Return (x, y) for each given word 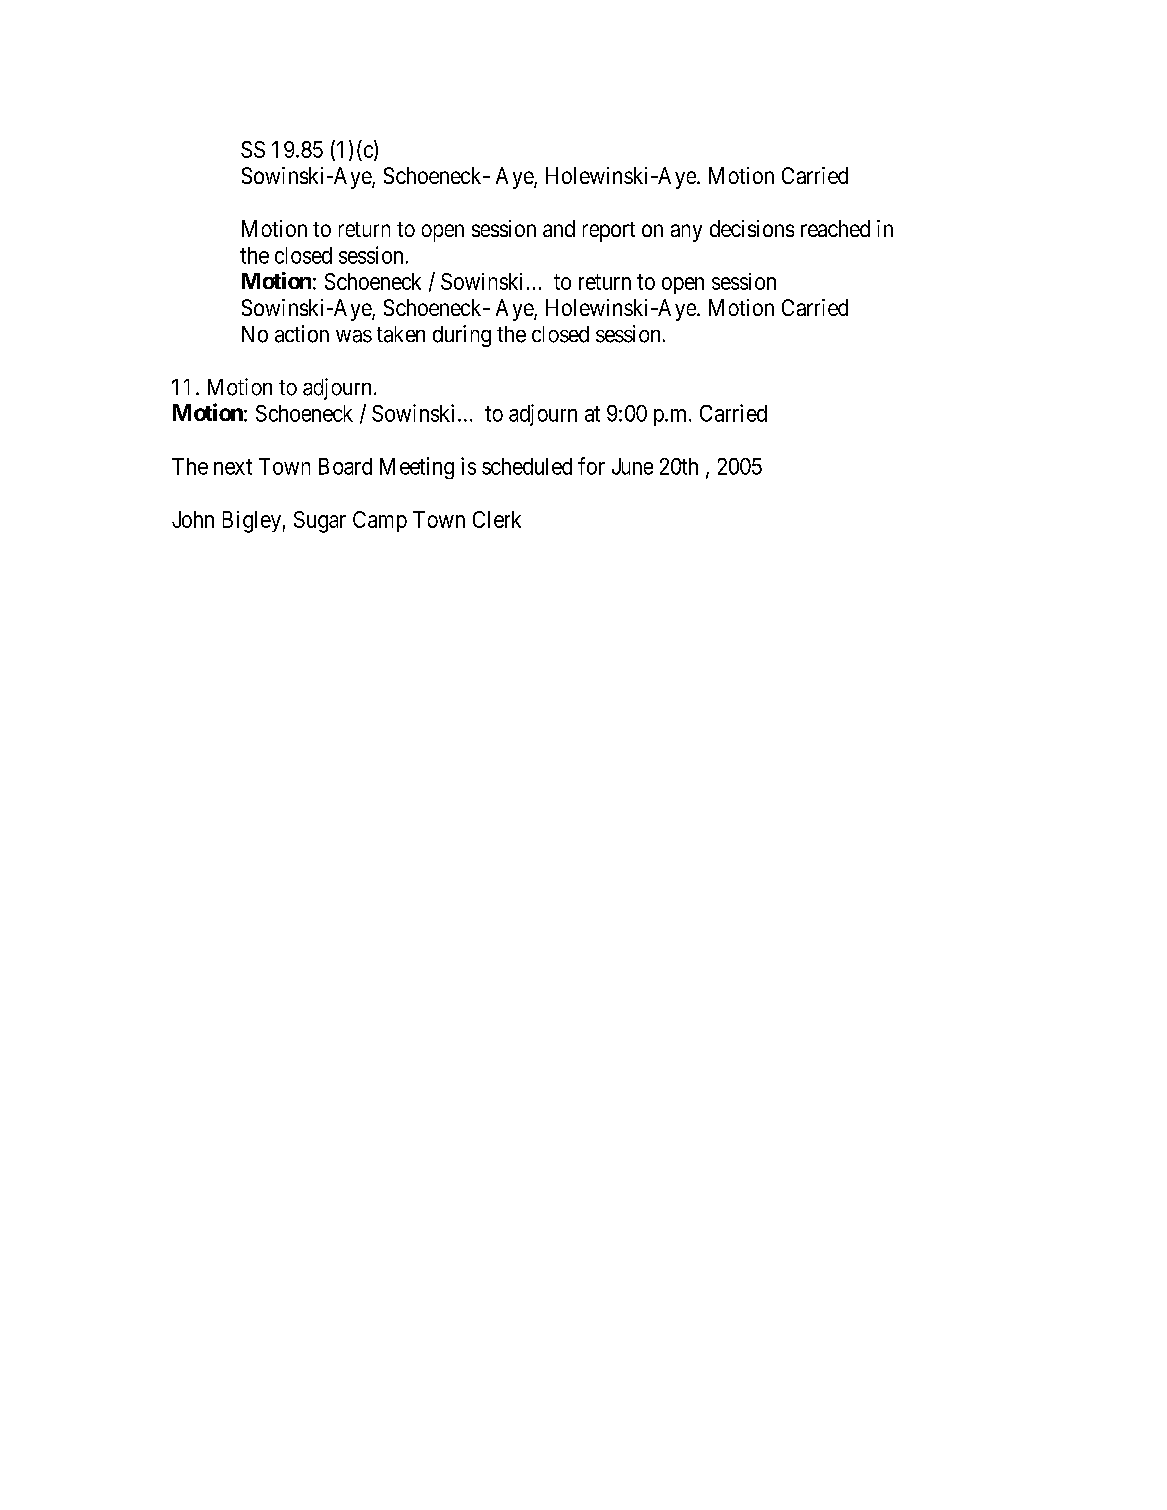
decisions (752, 228)
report (609, 232)
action (302, 334)
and (559, 228)
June (632, 466)
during (462, 336)
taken (401, 334)
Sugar (320, 522)
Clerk (497, 519)
